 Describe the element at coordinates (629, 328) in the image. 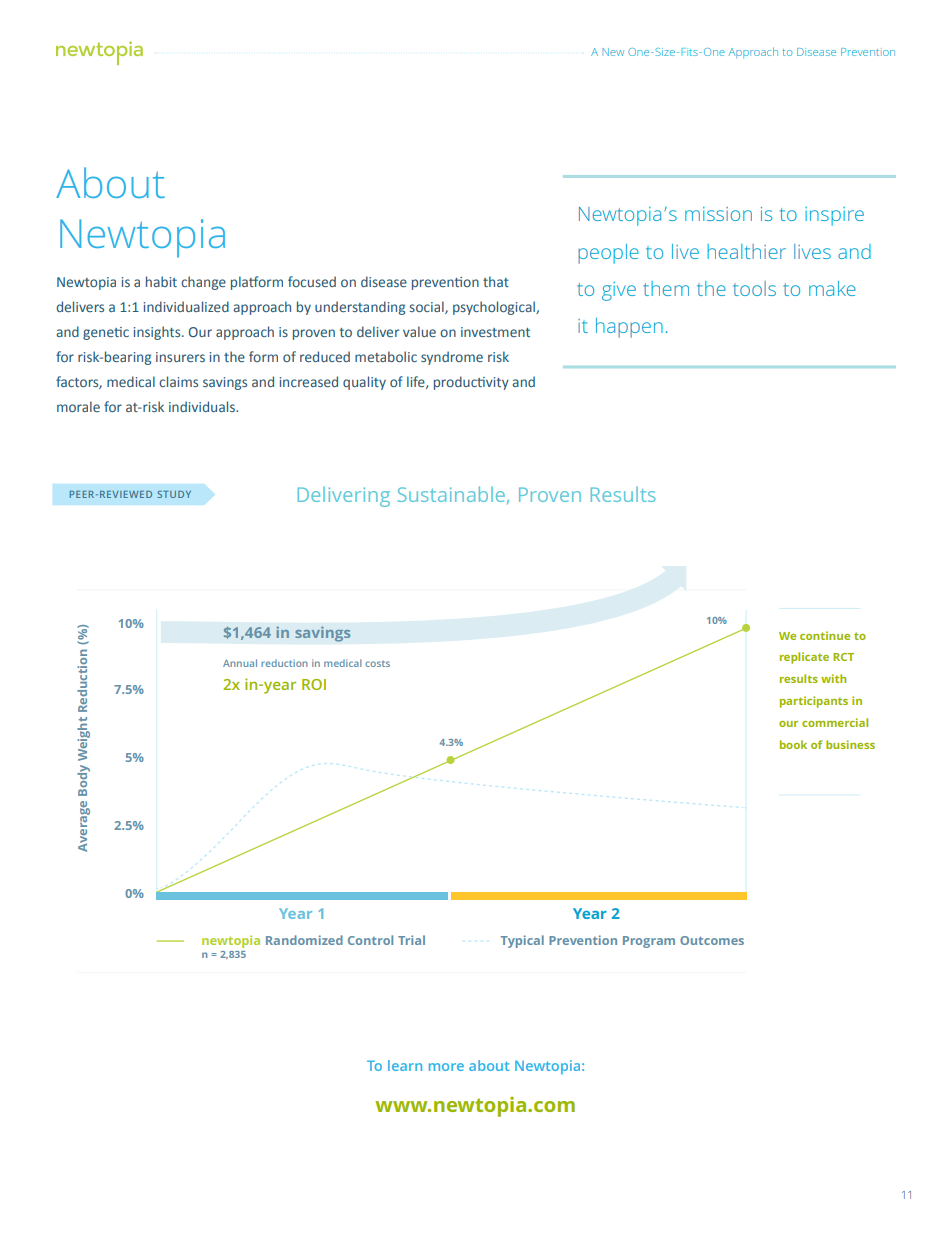

I see `happen` at that location.
